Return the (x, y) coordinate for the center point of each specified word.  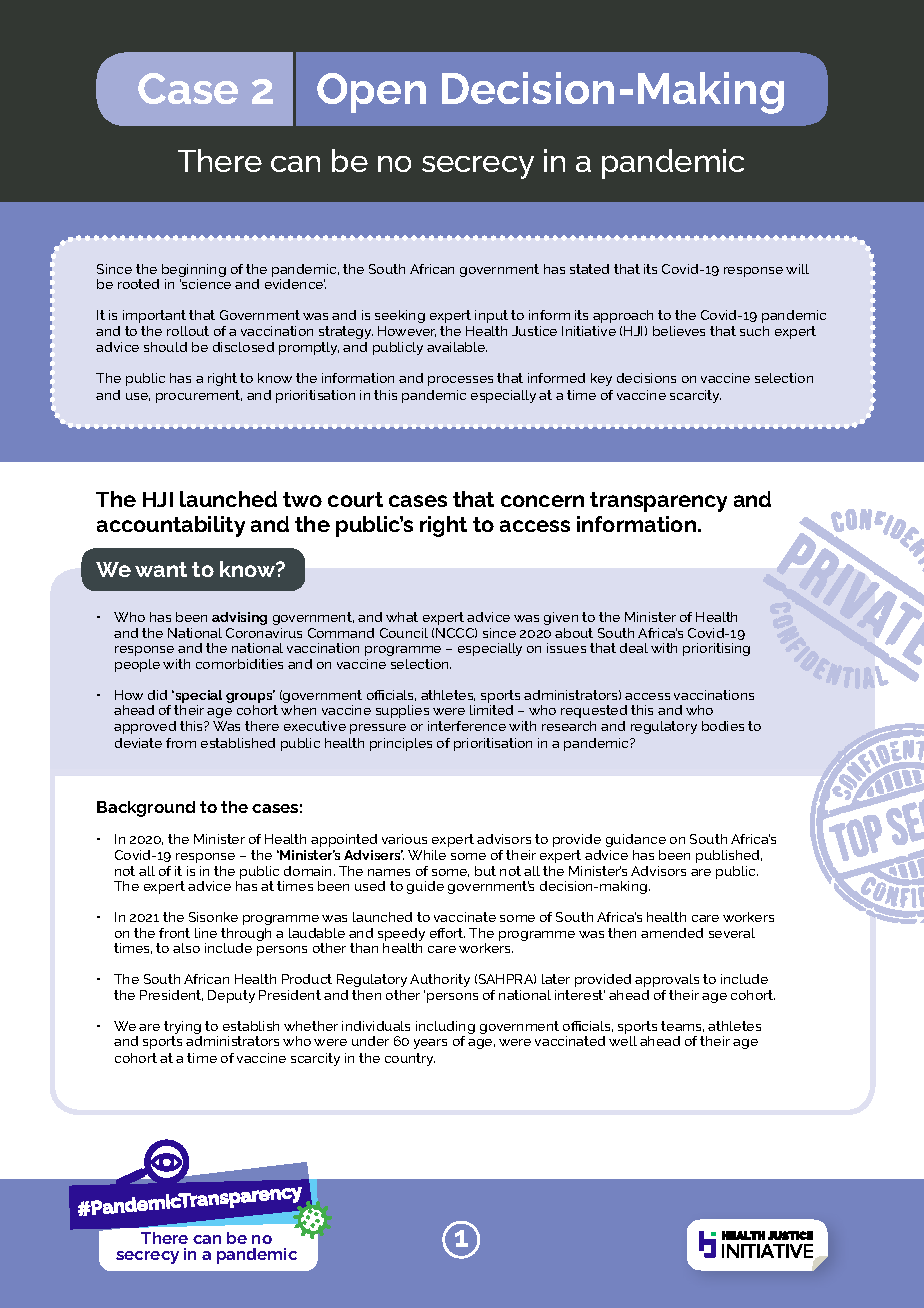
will (797, 269)
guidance (636, 842)
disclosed (243, 347)
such (754, 331)
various (404, 839)
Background (146, 809)
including (445, 1029)
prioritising (716, 649)
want (161, 569)
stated (589, 269)
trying (183, 1029)
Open (371, 93)
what (402, 617)
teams (682, 1026)
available (457, 347)
